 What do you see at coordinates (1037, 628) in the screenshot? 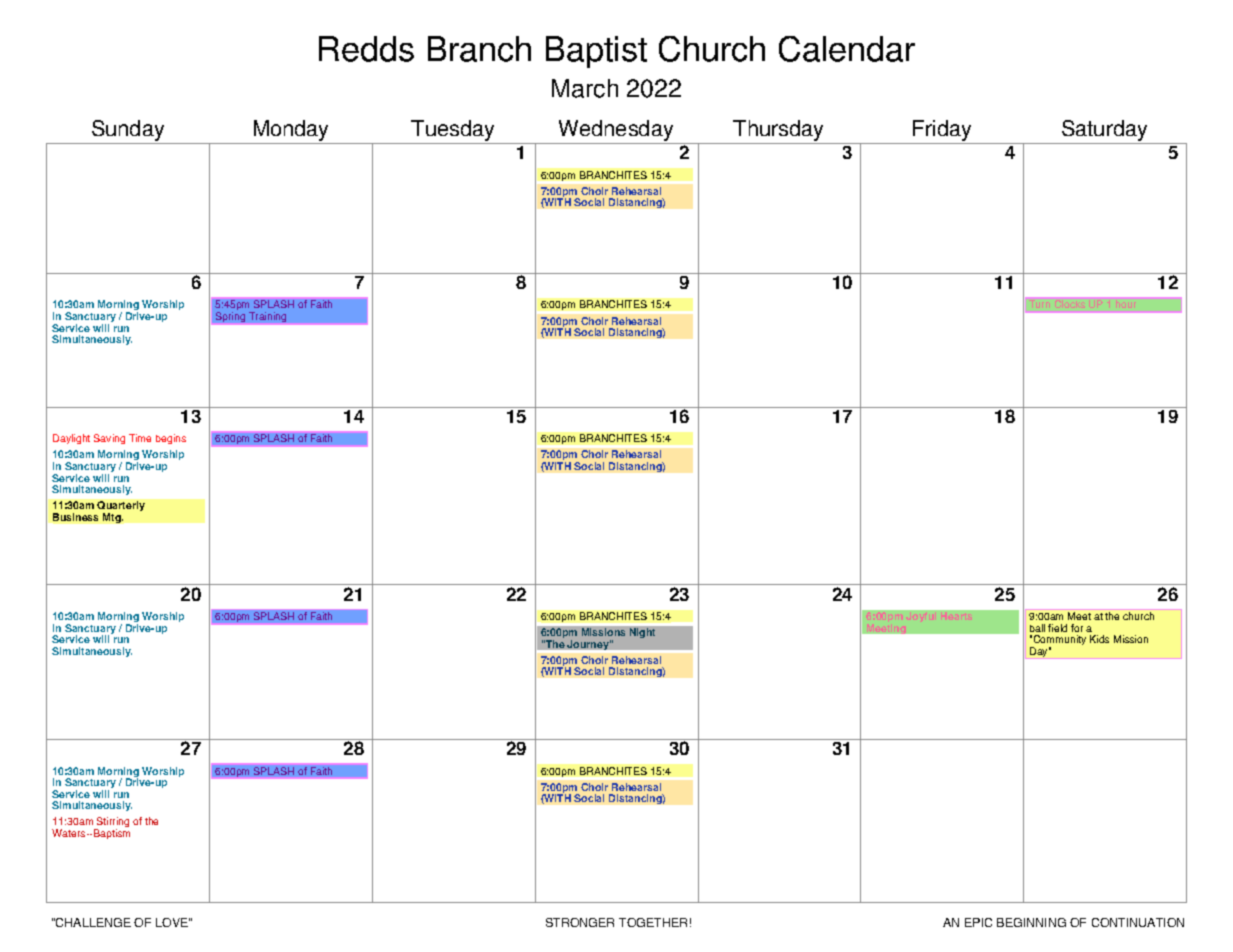
I see `ball` at bounding box center [1037, 628].
